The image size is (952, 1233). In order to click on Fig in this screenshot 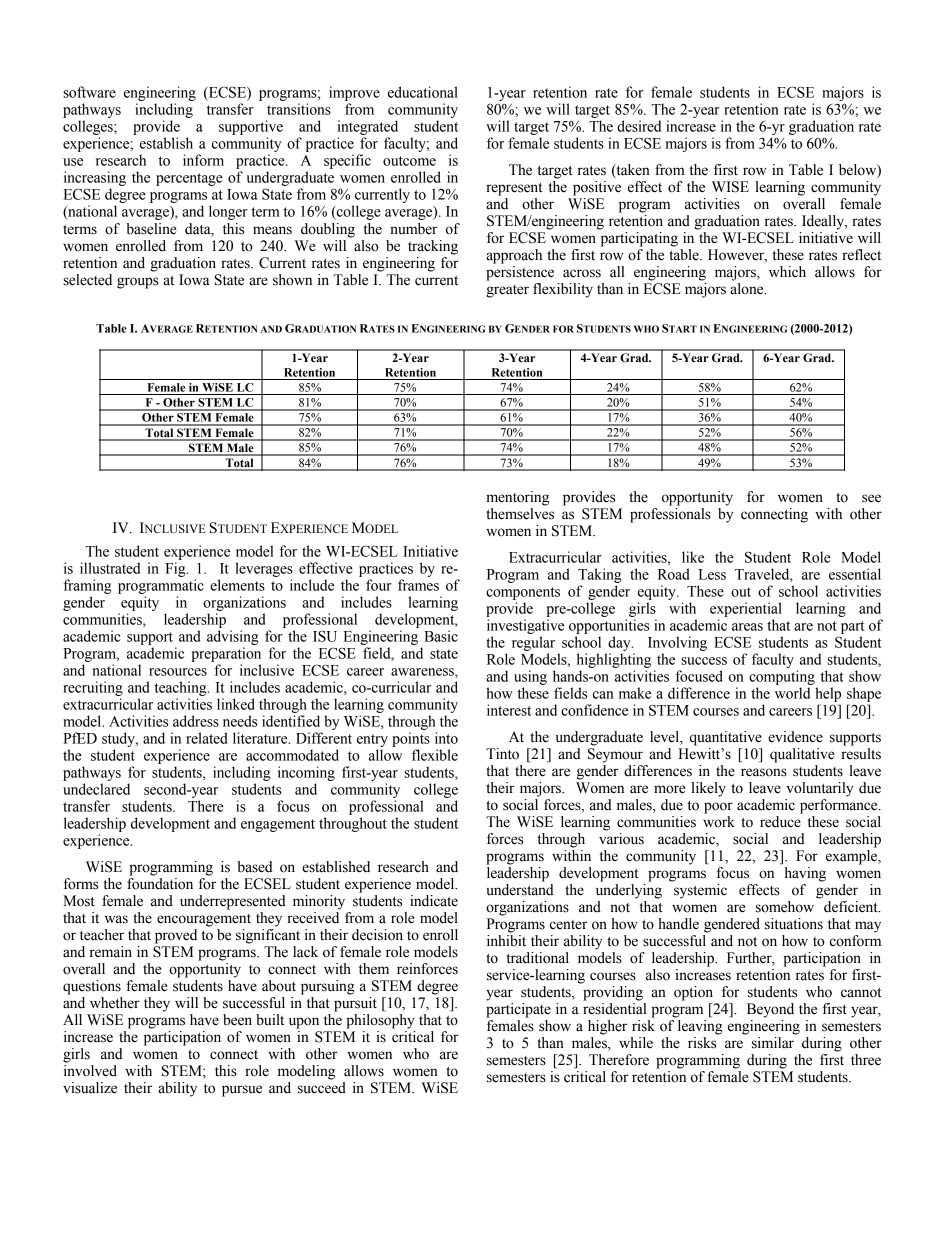, I will do `click(176, 569)`.
